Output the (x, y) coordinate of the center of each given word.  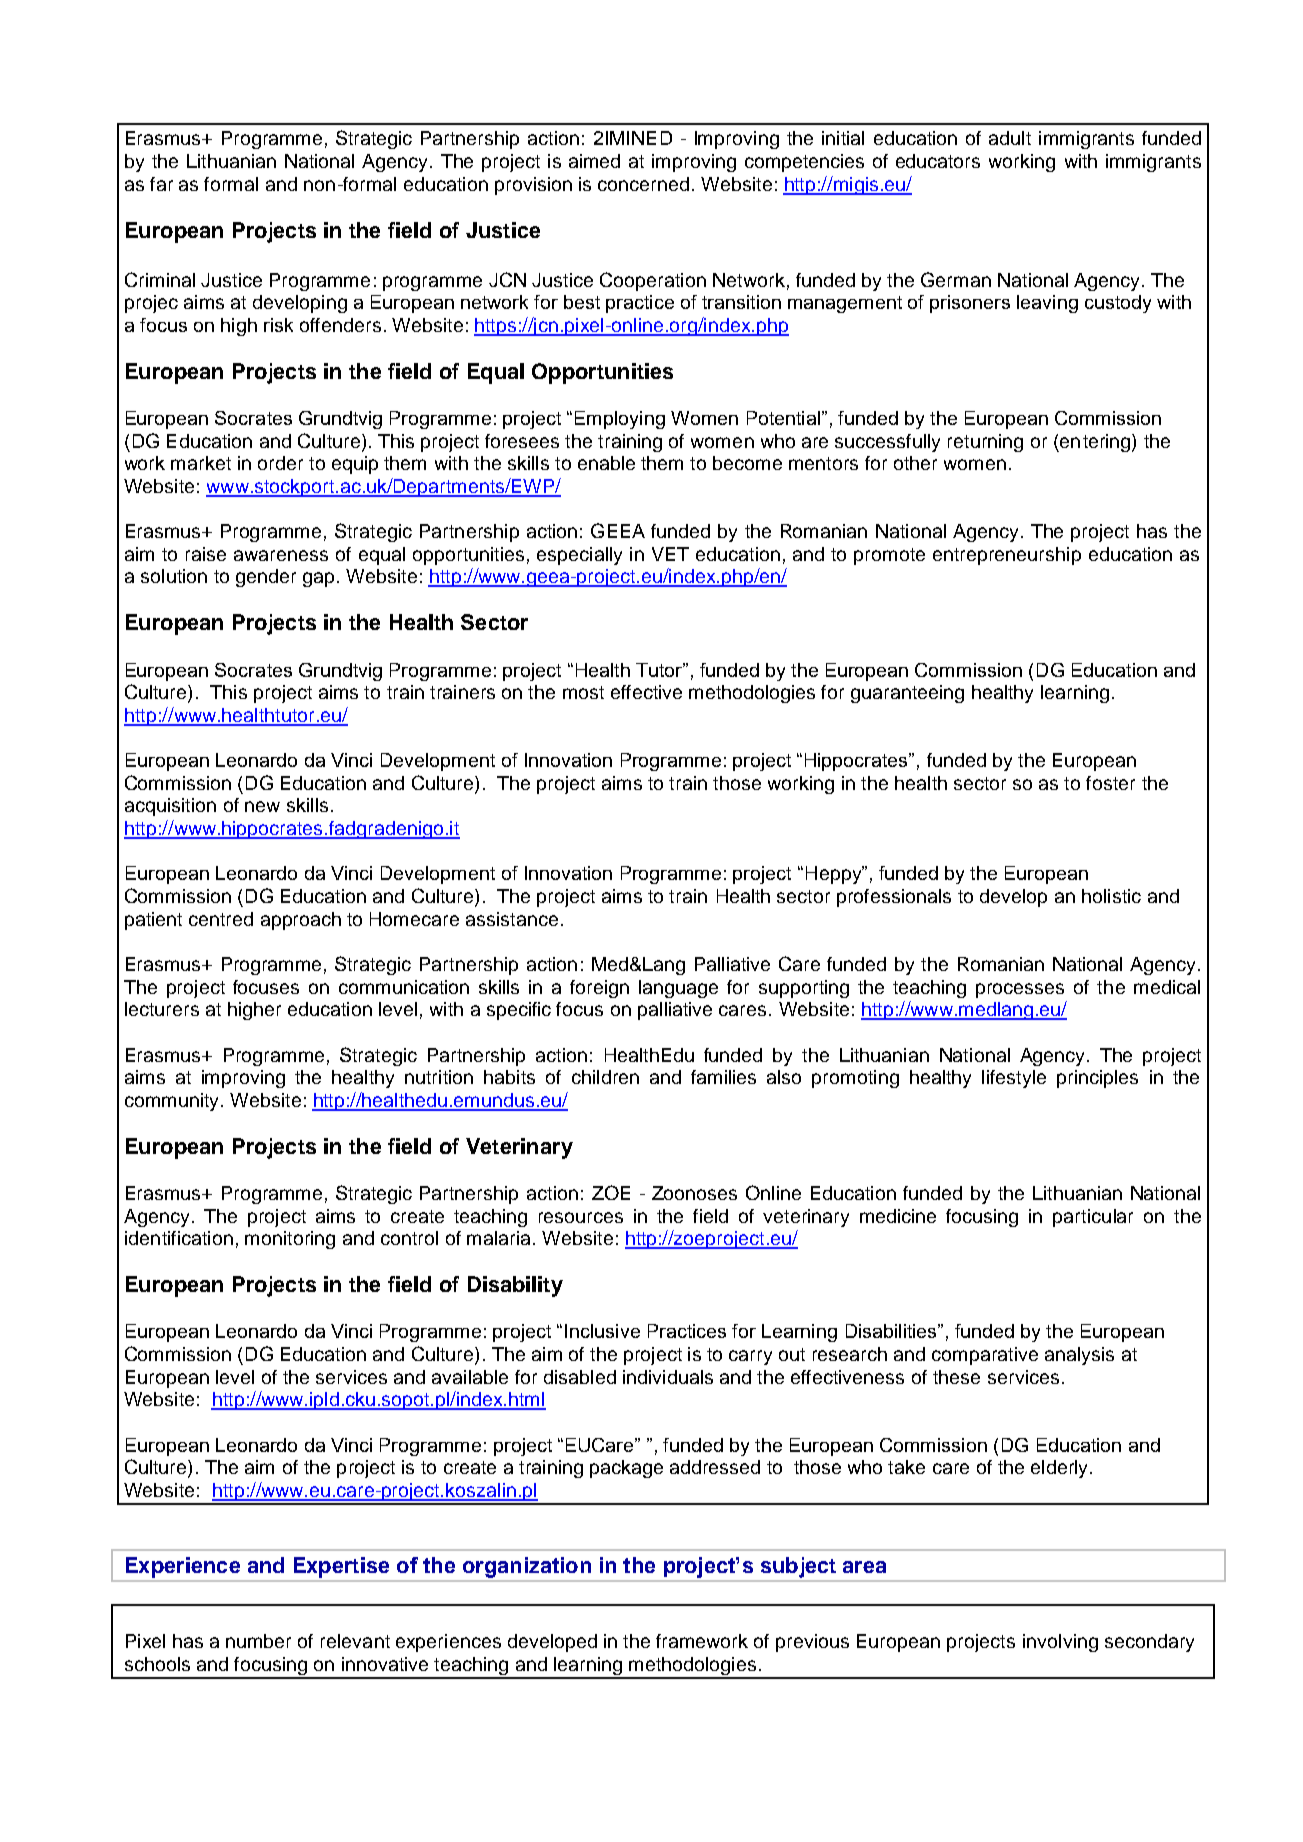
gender (266, 578)
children (605, 1077)
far (161, 184)
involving (1060, 1643)
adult (1010, 138)
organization (527, 1567)
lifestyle (1014, 1079)
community (173, 1102)
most (583, 692)
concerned (643, 184)
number (258, 1641)
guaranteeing (907, 694)
